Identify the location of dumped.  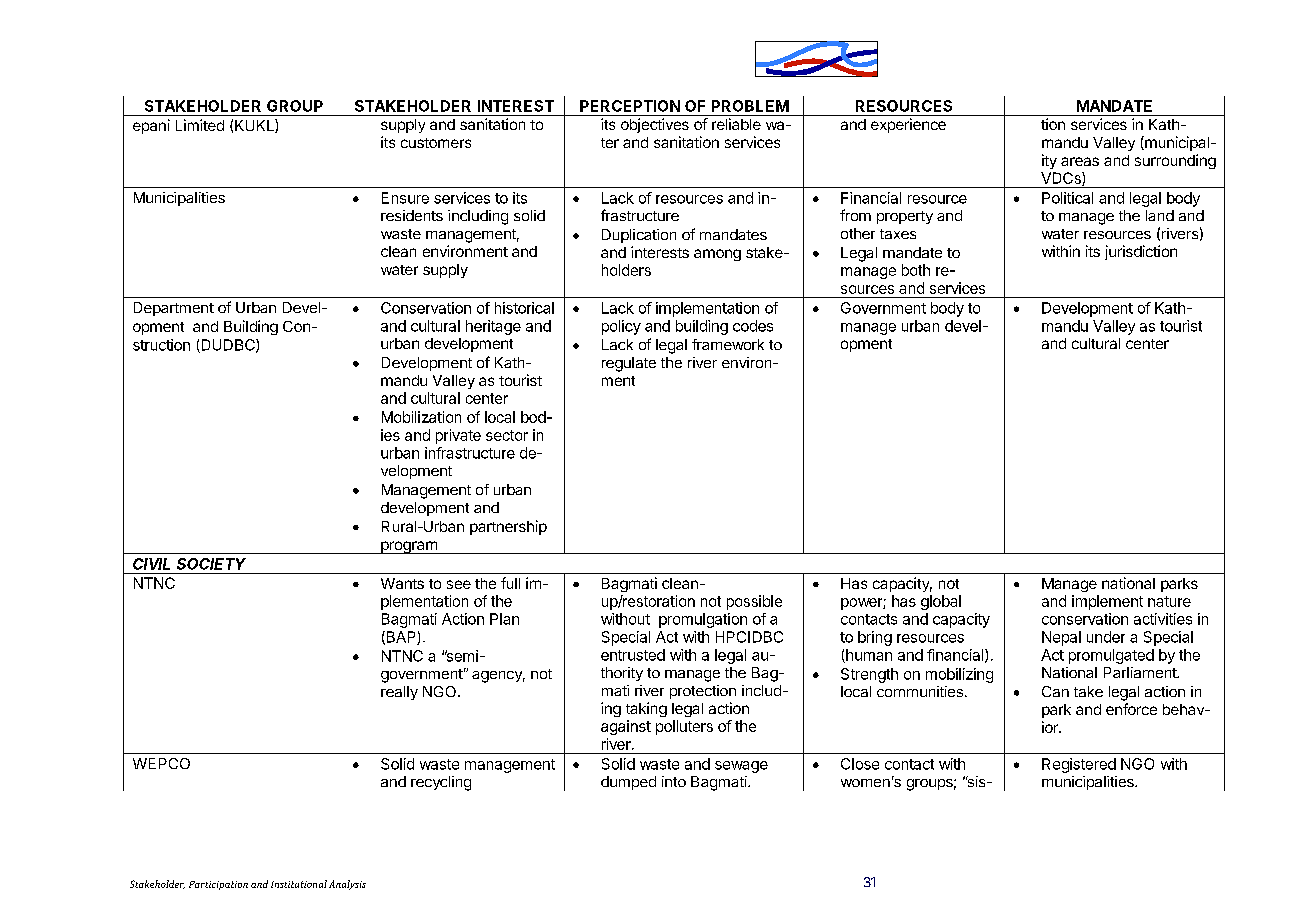
(628, 783).
